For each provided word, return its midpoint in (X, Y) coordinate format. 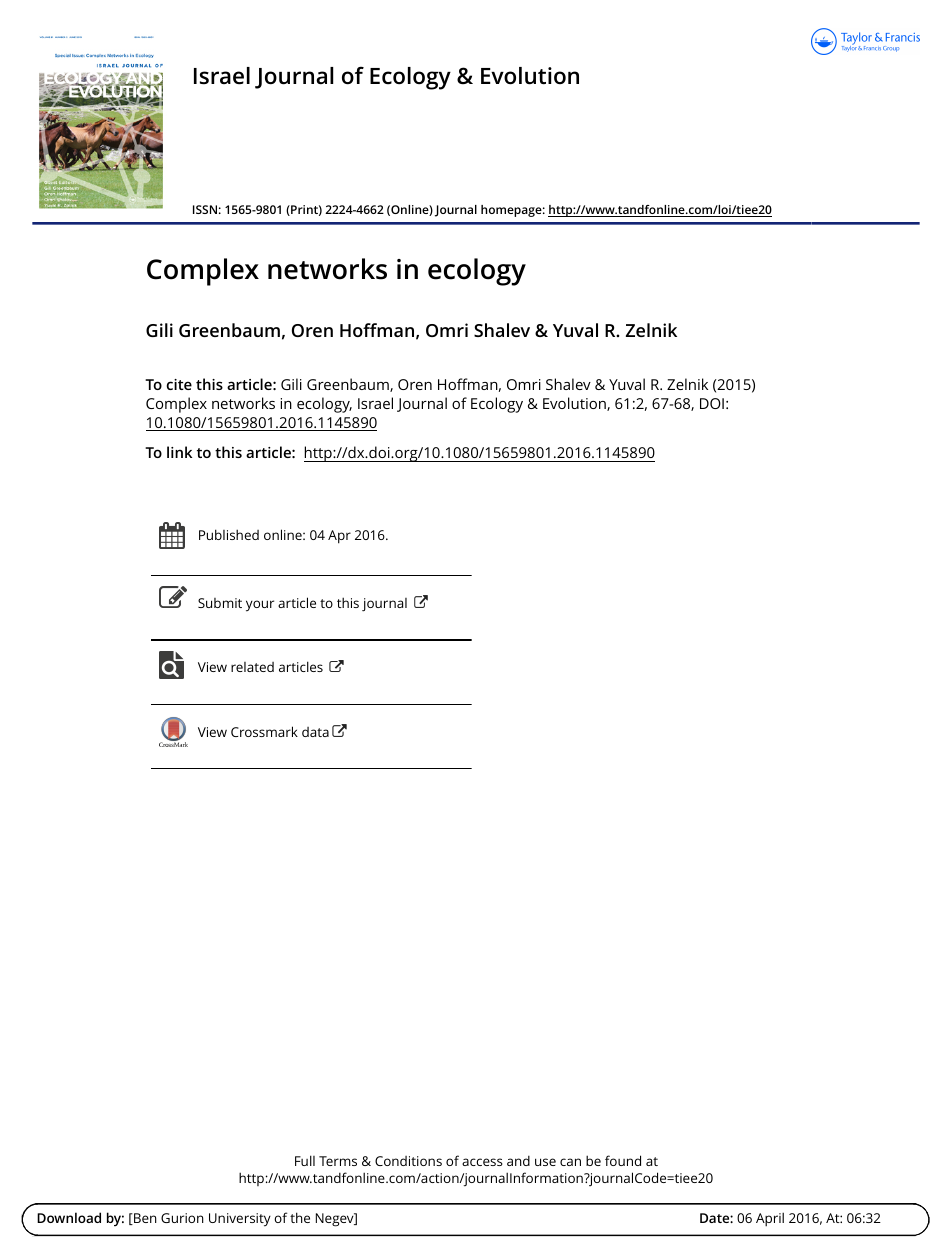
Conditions (408, 1161)
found (623, 1160)
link (179, 452)
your (260, 606)
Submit (220, 603)
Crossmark (264, 731)
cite (179, 384)
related (252, 667)
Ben (144, 1219)
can (570, 1162)
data (315, 732)
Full (305, 1160)
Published (229, 534)
